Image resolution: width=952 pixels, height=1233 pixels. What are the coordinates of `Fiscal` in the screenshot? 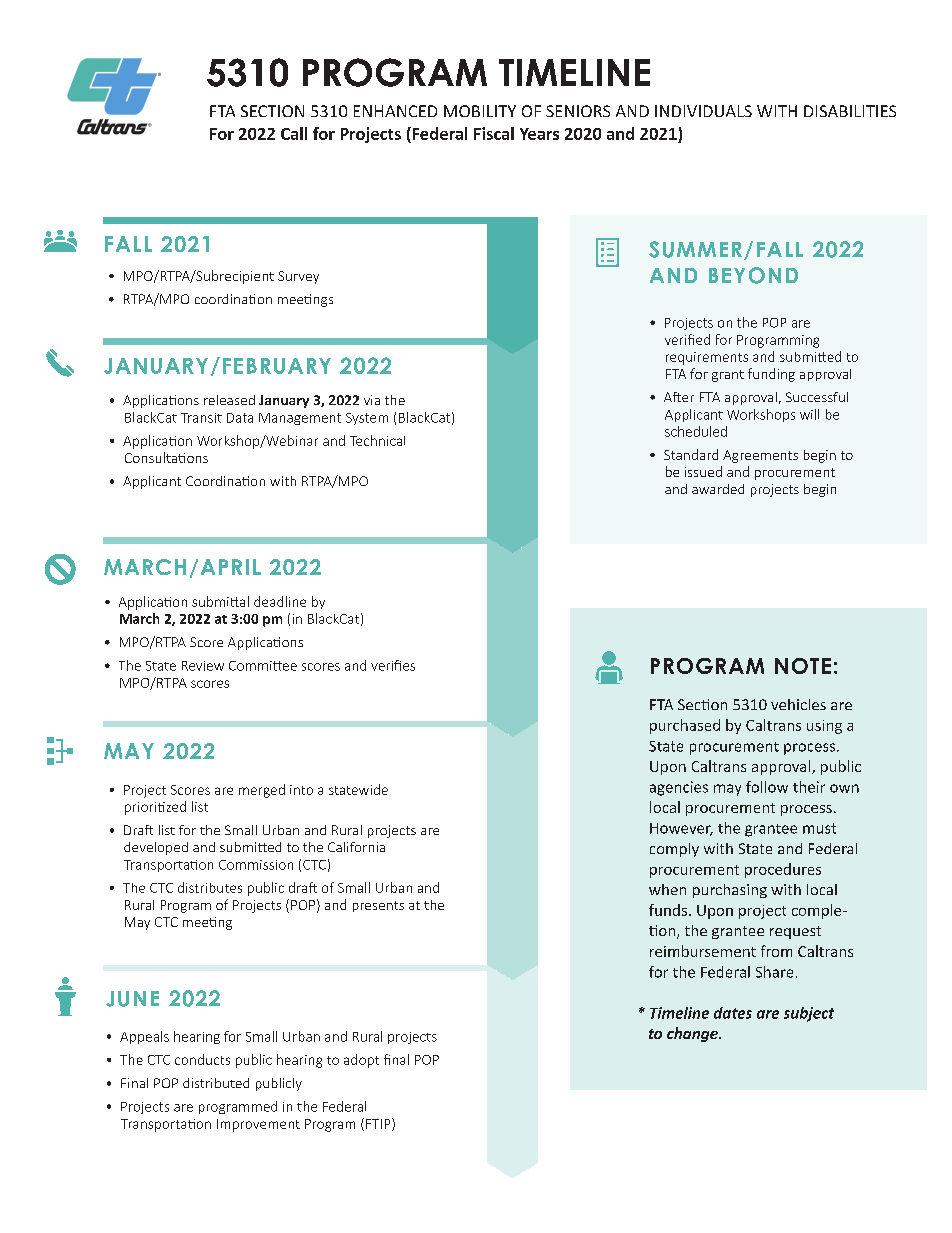 It's located at (494, 133).
